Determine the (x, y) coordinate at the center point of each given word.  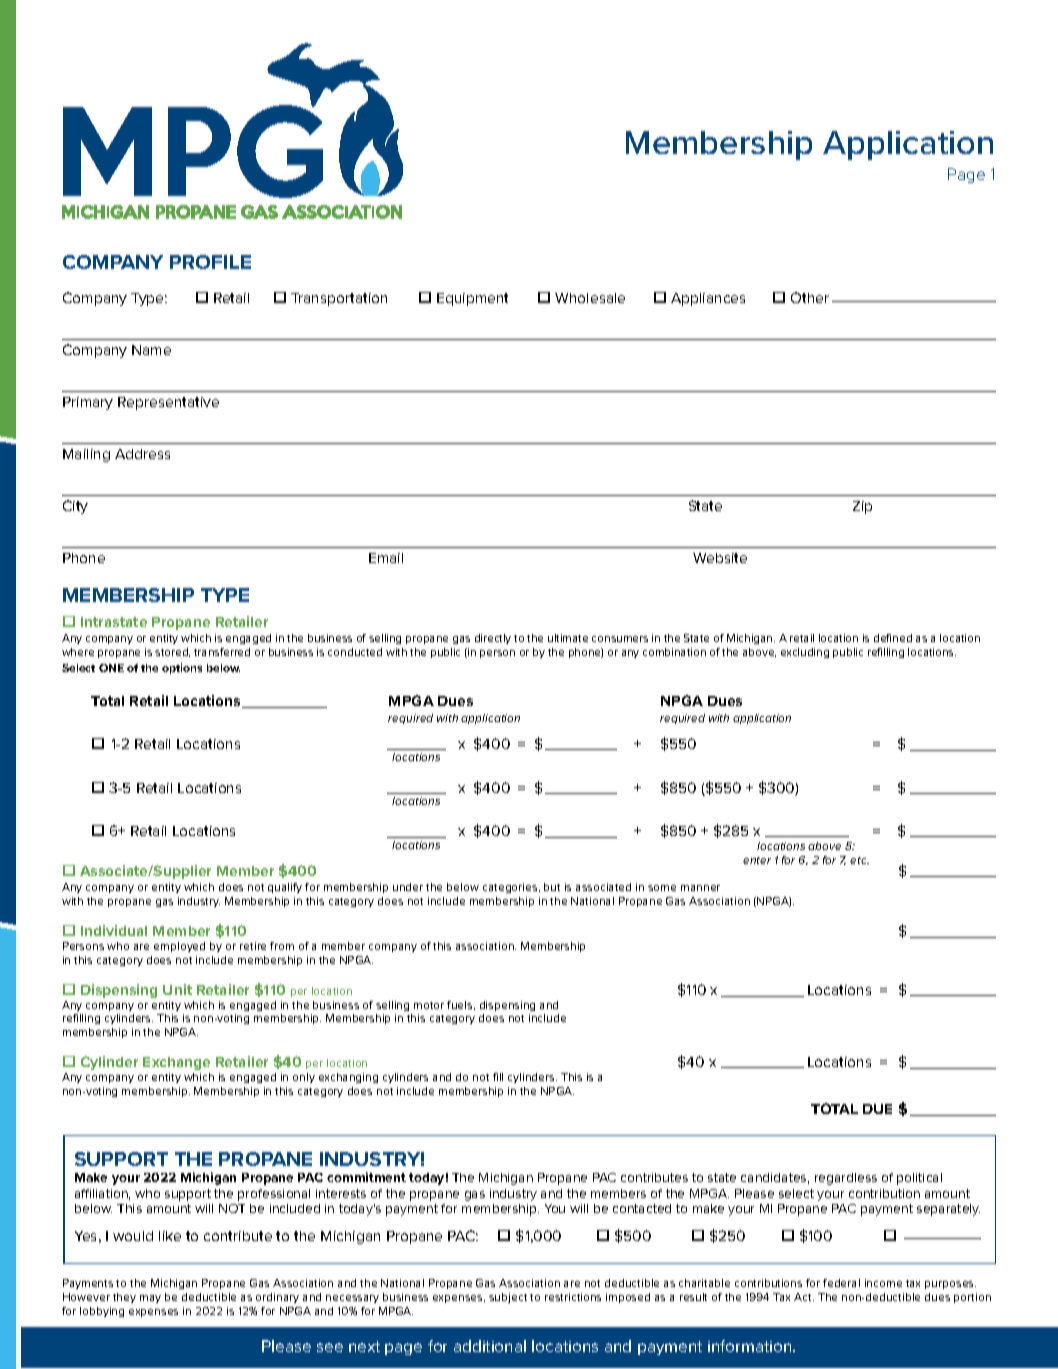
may (150, 1299)
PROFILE (210, 262)
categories (511, 888)
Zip (862, 507)
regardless (846, 1179)
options (182, 668)
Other (810, 297)
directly (493, 639)
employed (179, 947)
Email (386, 558)
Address (142, 454)
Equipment (472, 299)
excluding (805, 653)
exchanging (348, 1078)
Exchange (176, 1063)
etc (859, 860)
